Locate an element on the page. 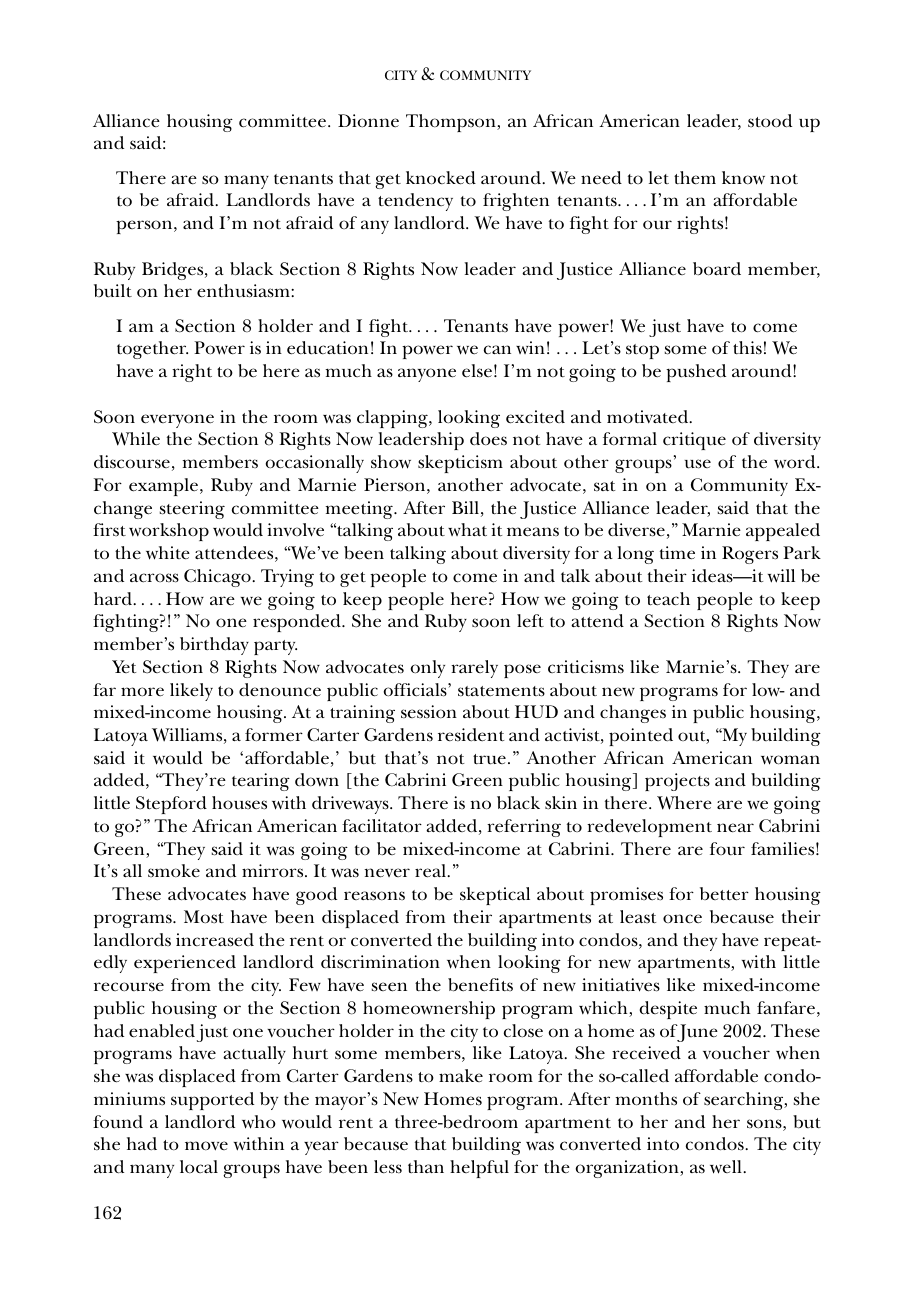 The height and width of the document is (1301, 924). Dionne is located at coordinates (368, 121).
